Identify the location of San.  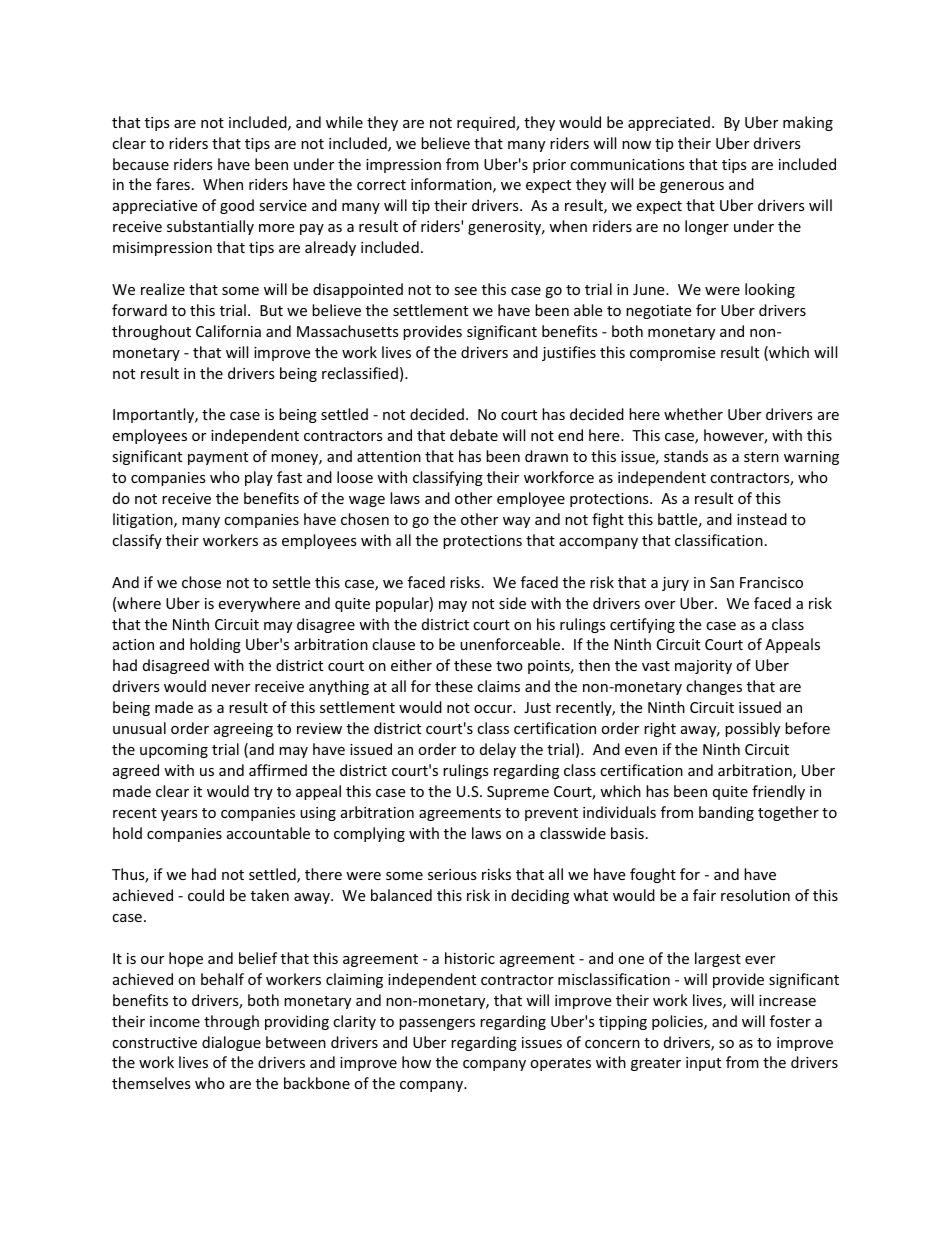
(722, 582).
